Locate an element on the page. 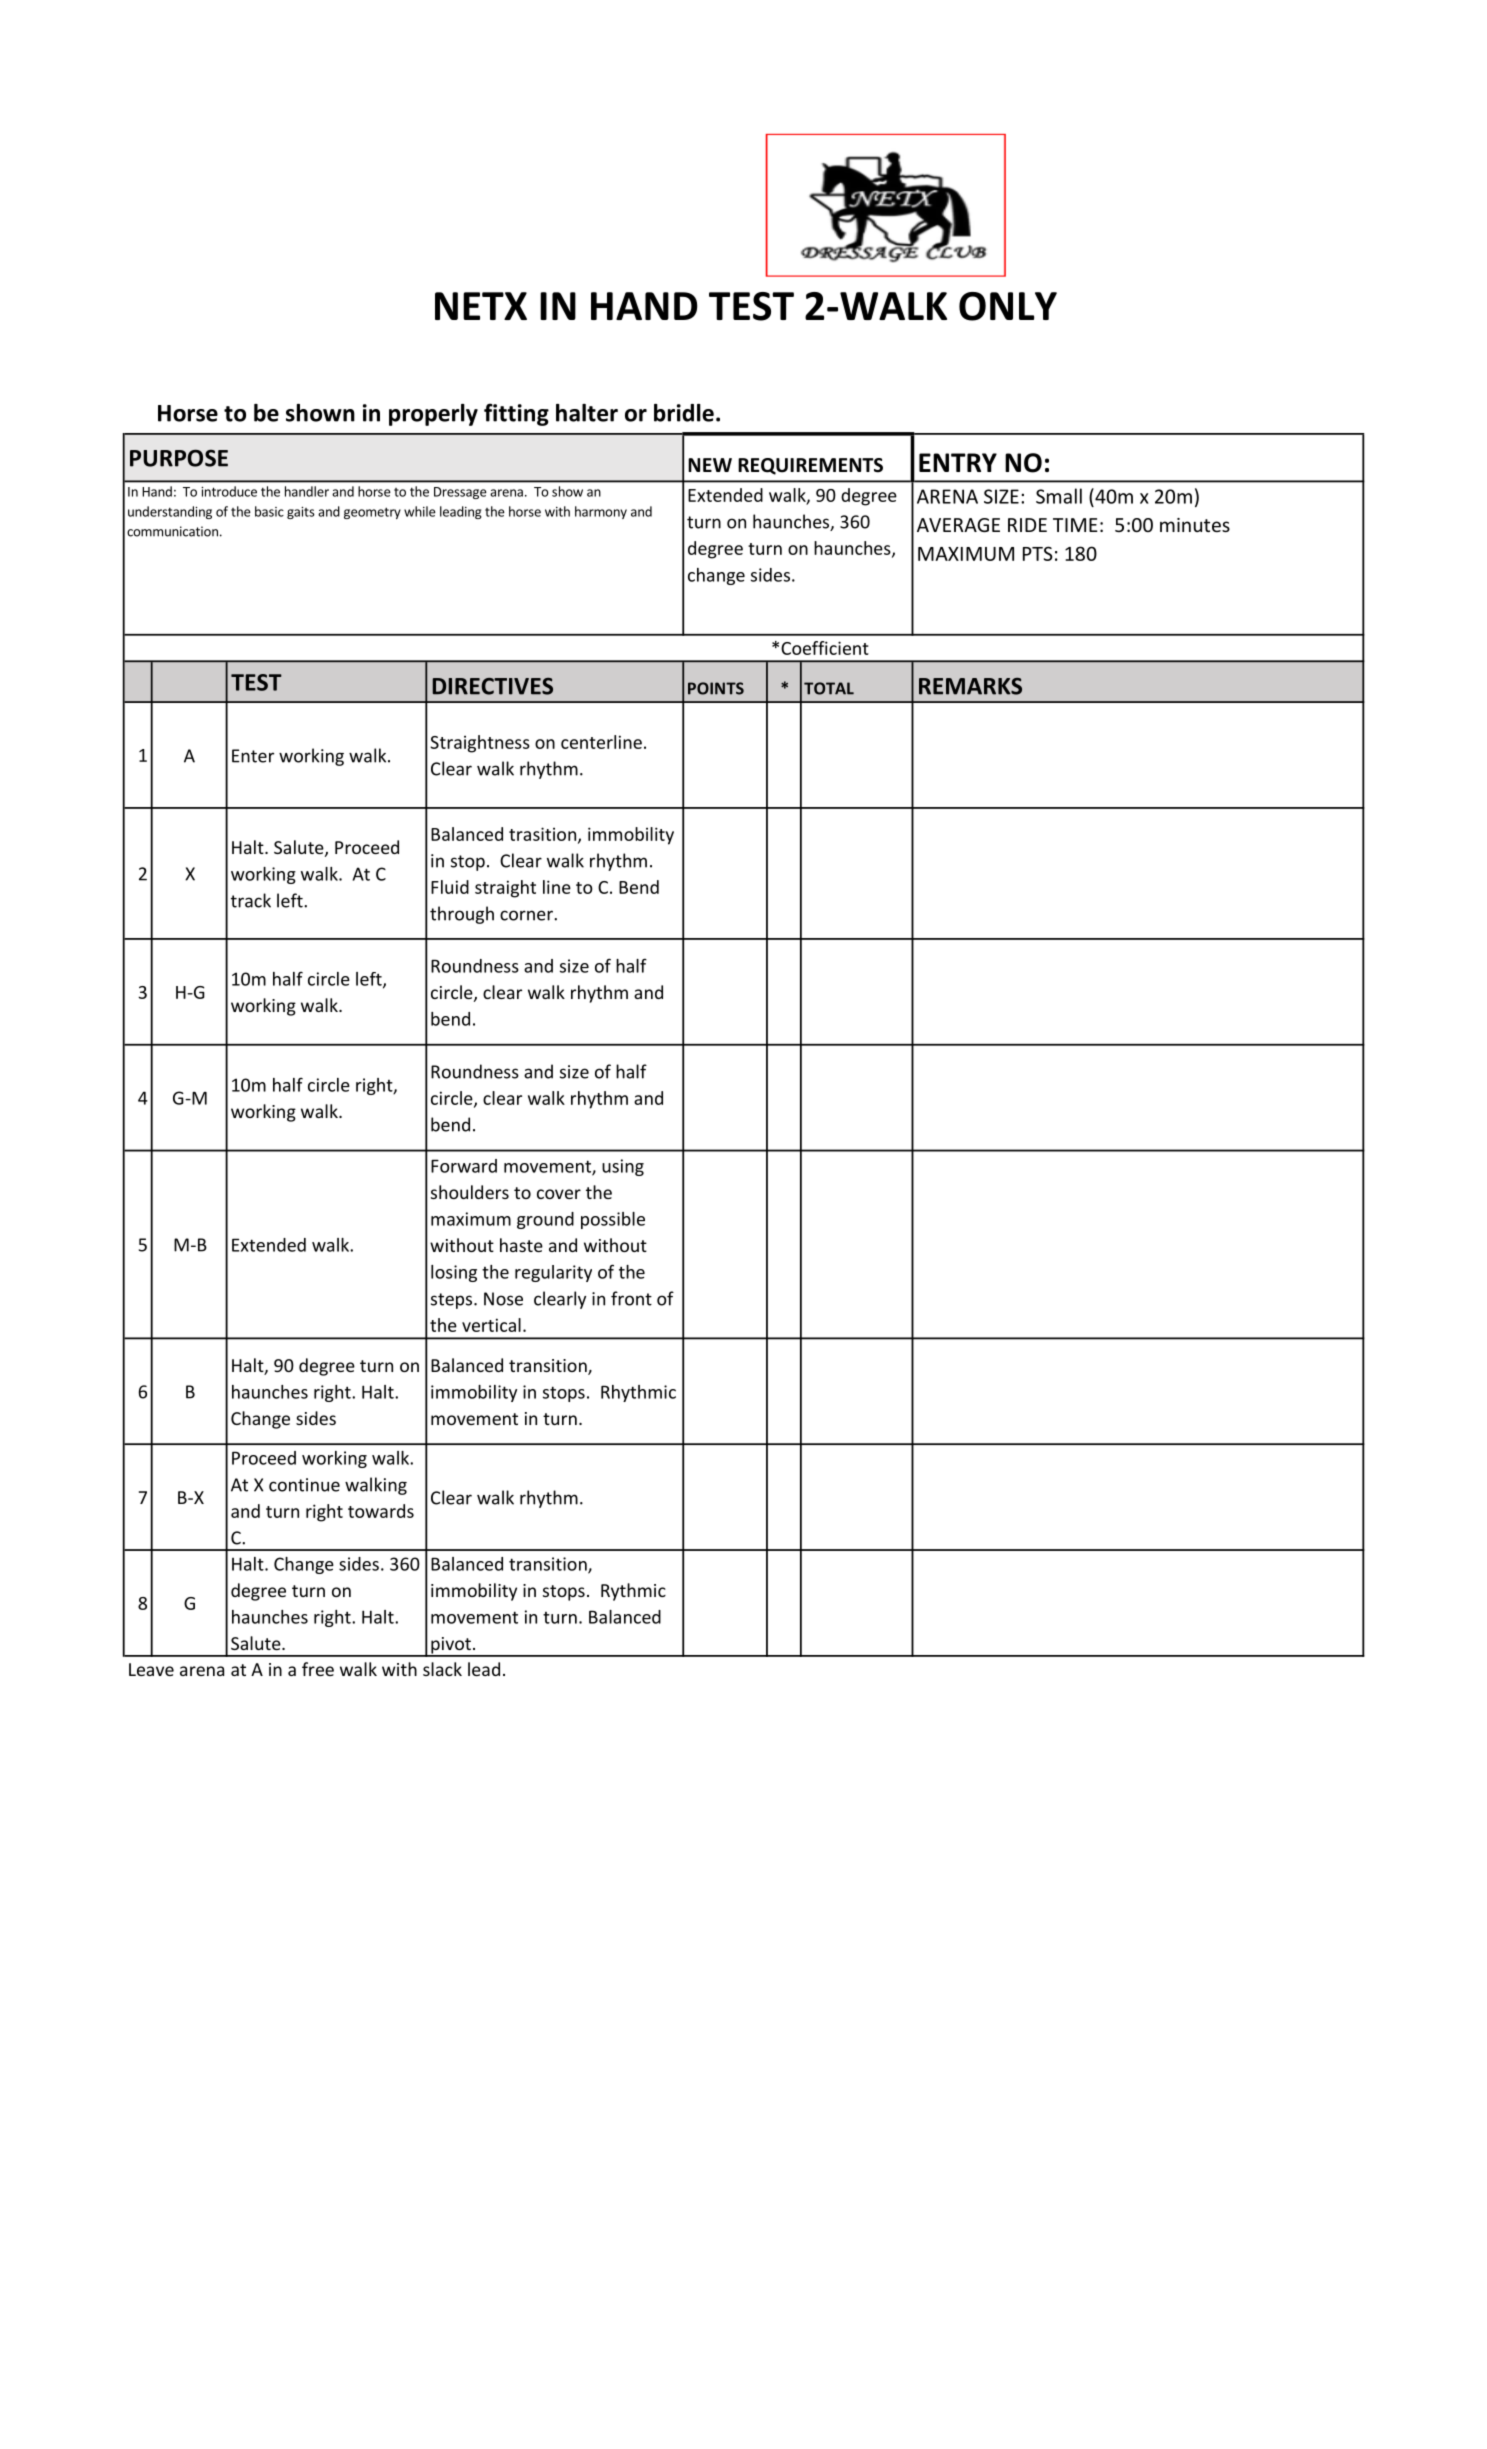  track is located at coordinates (251, 900).
